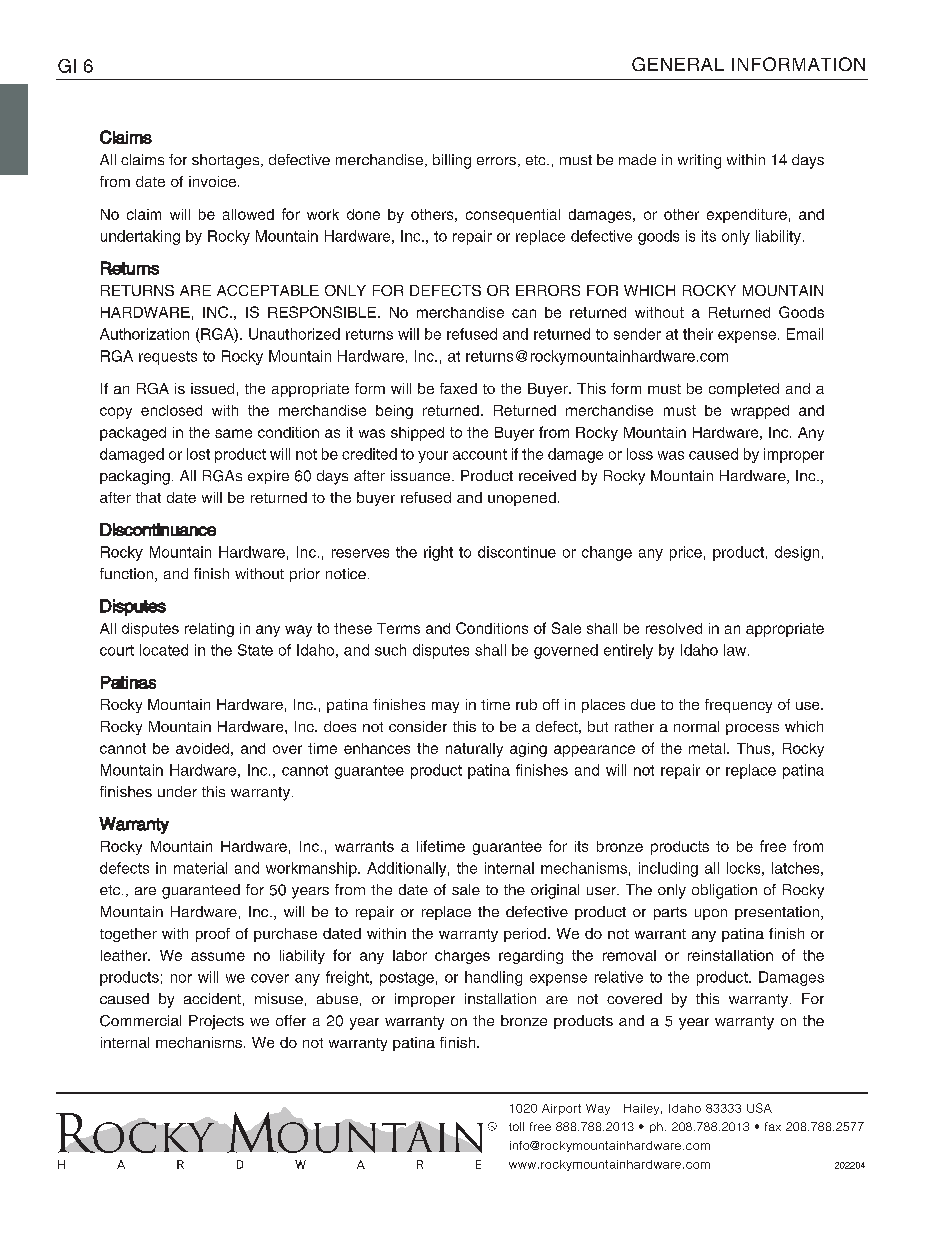 The width and height of the screenshot is (952, 1233). Describe the element at coordinates (438, 553) in the screenshot. I see `right` at that location.
